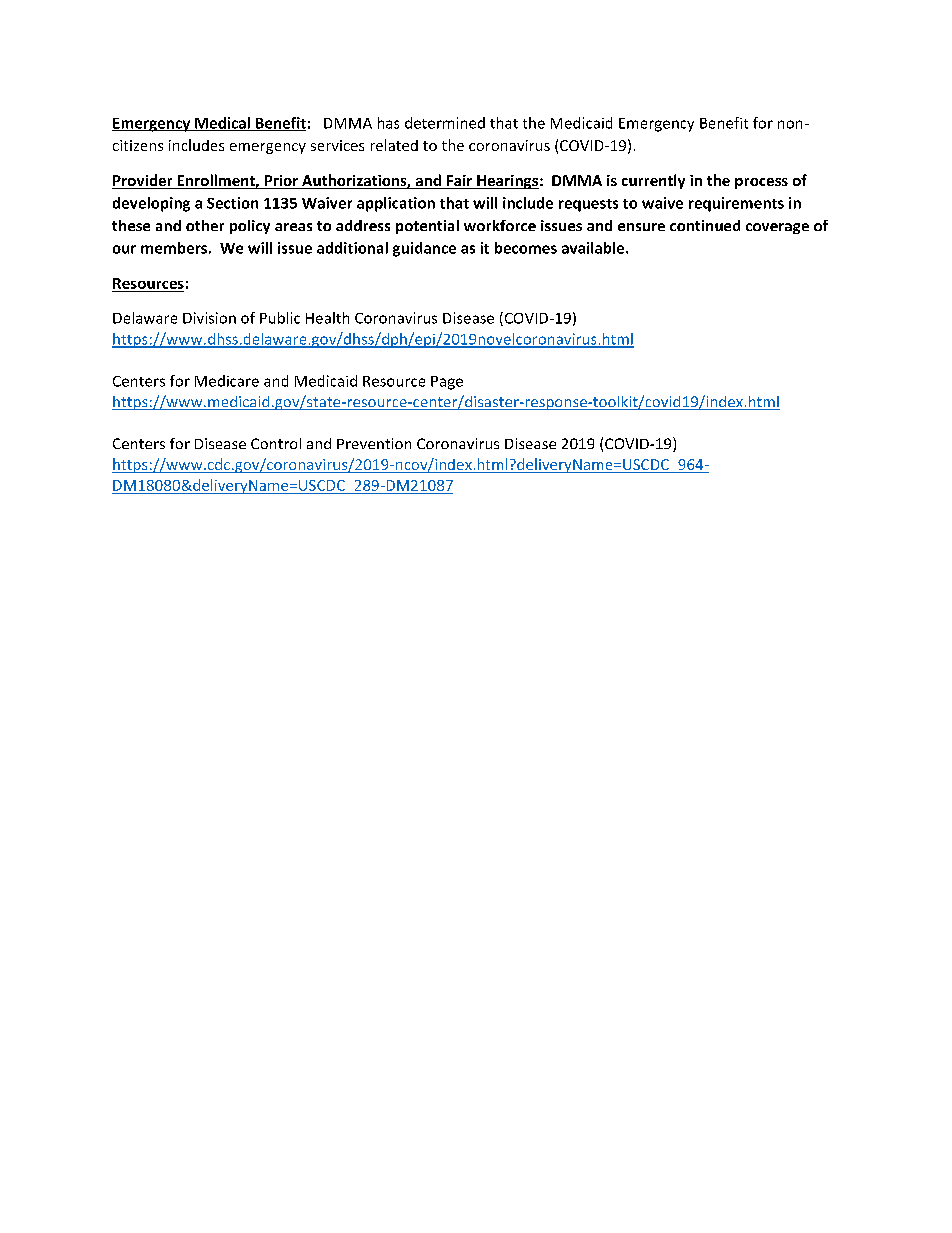  What do you see at coordinates (396, 204) in the page?
I see `application` at bounding box center [396, 204].
